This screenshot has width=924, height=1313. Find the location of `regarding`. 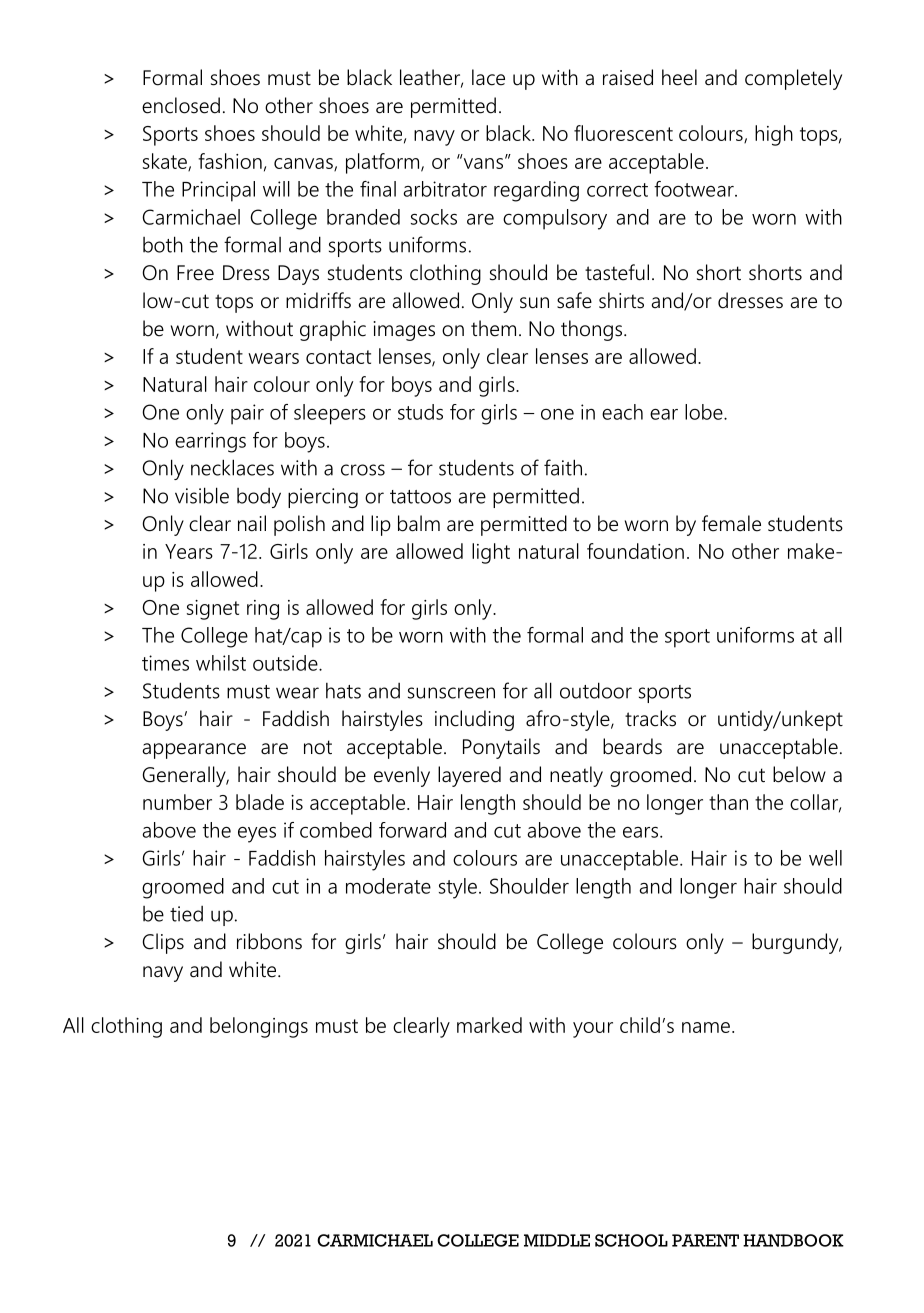

regarding is located at coordinates (536, 191).
